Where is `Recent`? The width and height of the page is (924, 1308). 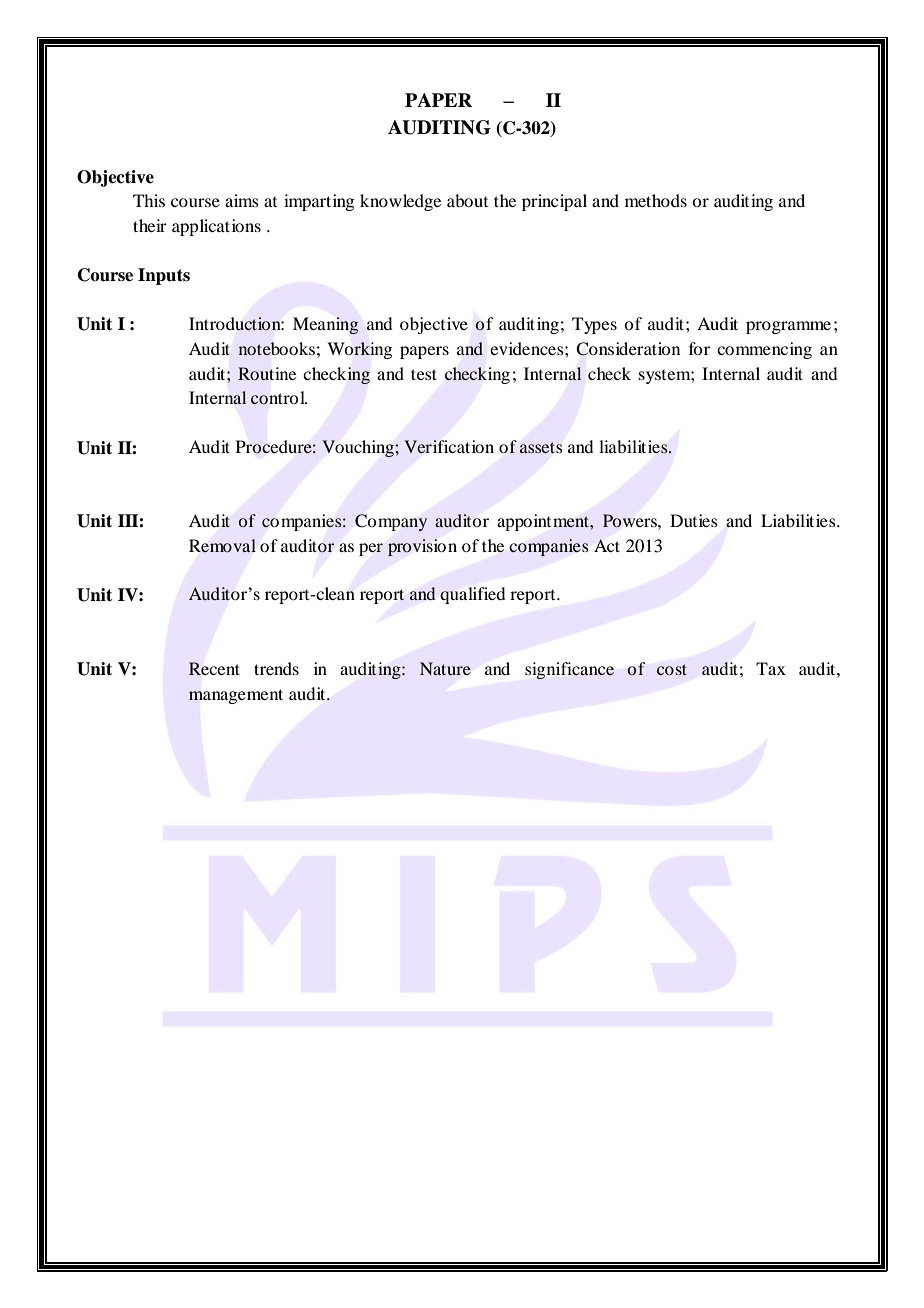 Recent is located at coordinates (214, 668).
